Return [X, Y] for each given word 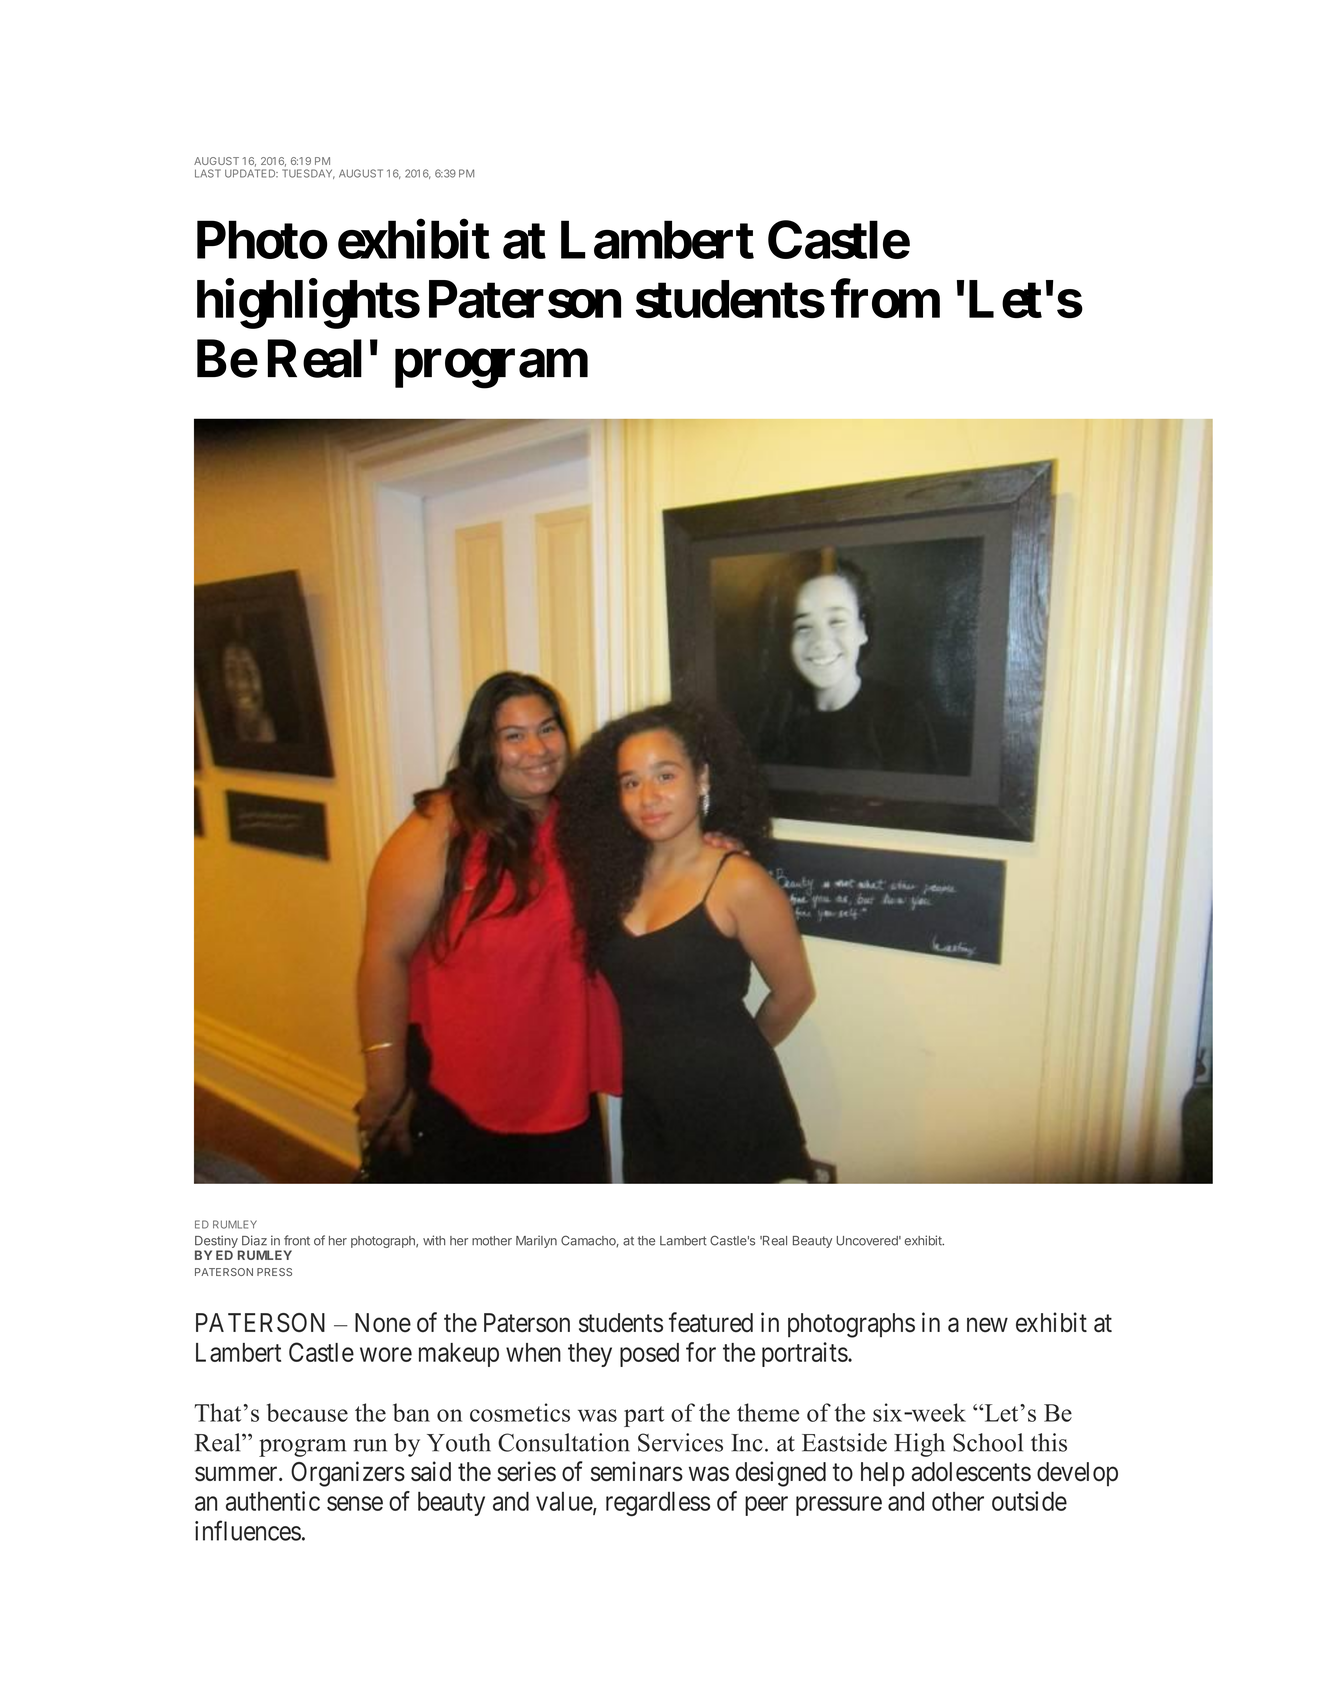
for [701, 1352]
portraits [805, 1354]
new [987, 1325]
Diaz [254, 1240]
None [383, 1323]
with [434, 1240]
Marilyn [536, 1241]
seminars [637, 1471]
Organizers [348, 1474]
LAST [208, 173]
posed [649, 1355]
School [988, 1442]
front [297, 1240]
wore [386, 1354]
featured [711, 1322]
